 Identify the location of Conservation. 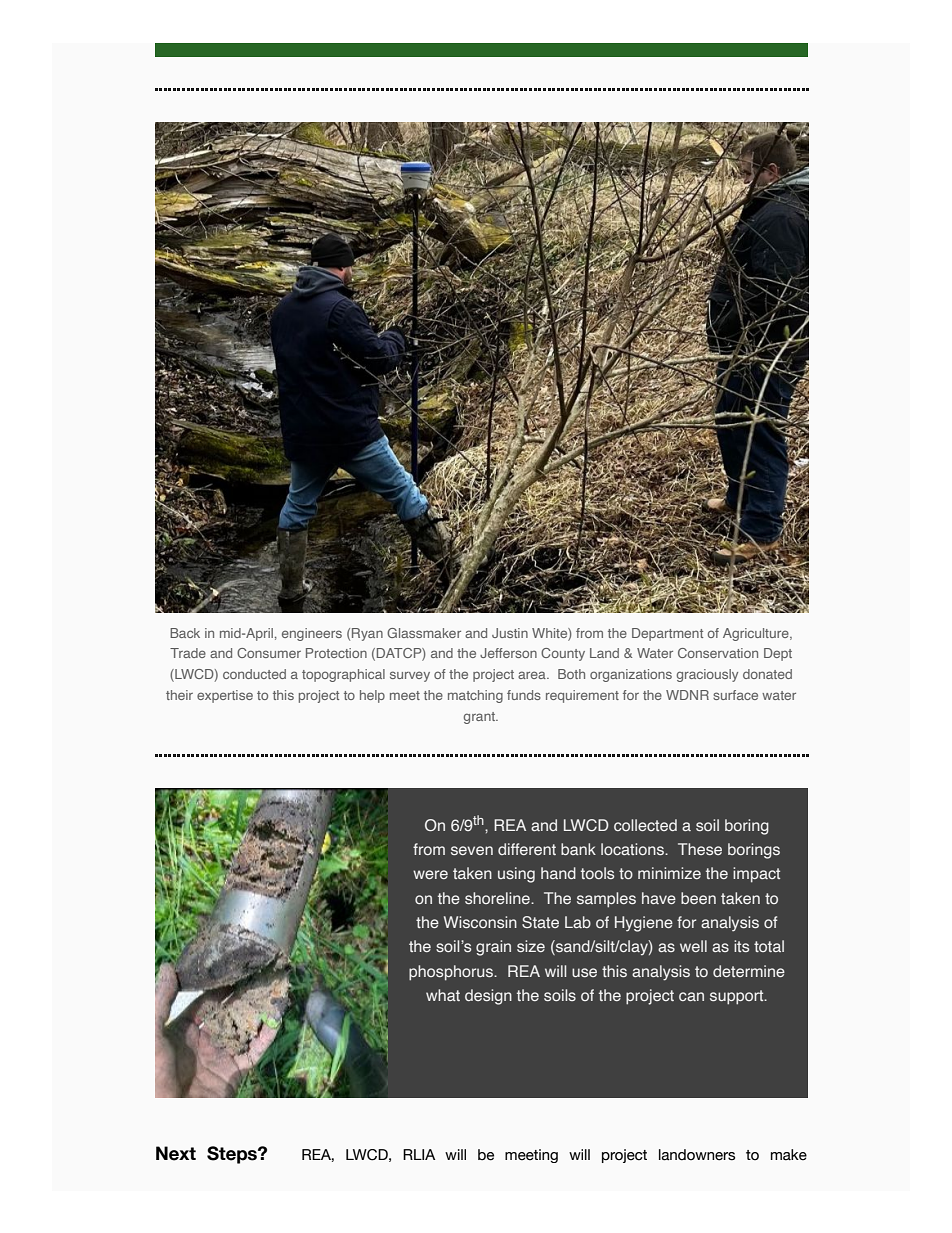
(718, 653).
